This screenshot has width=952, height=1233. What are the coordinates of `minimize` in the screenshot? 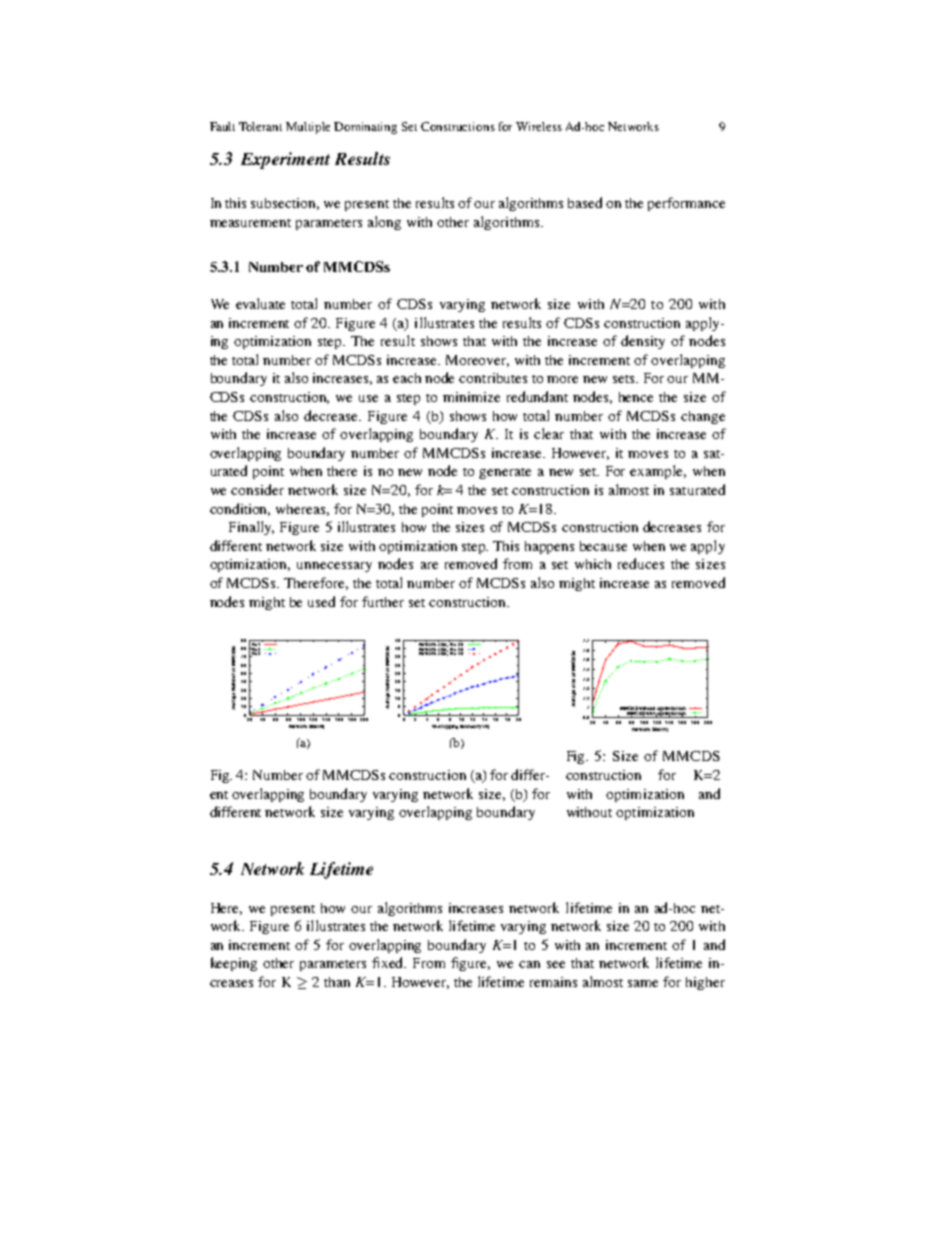 It's located at (471, 397).
